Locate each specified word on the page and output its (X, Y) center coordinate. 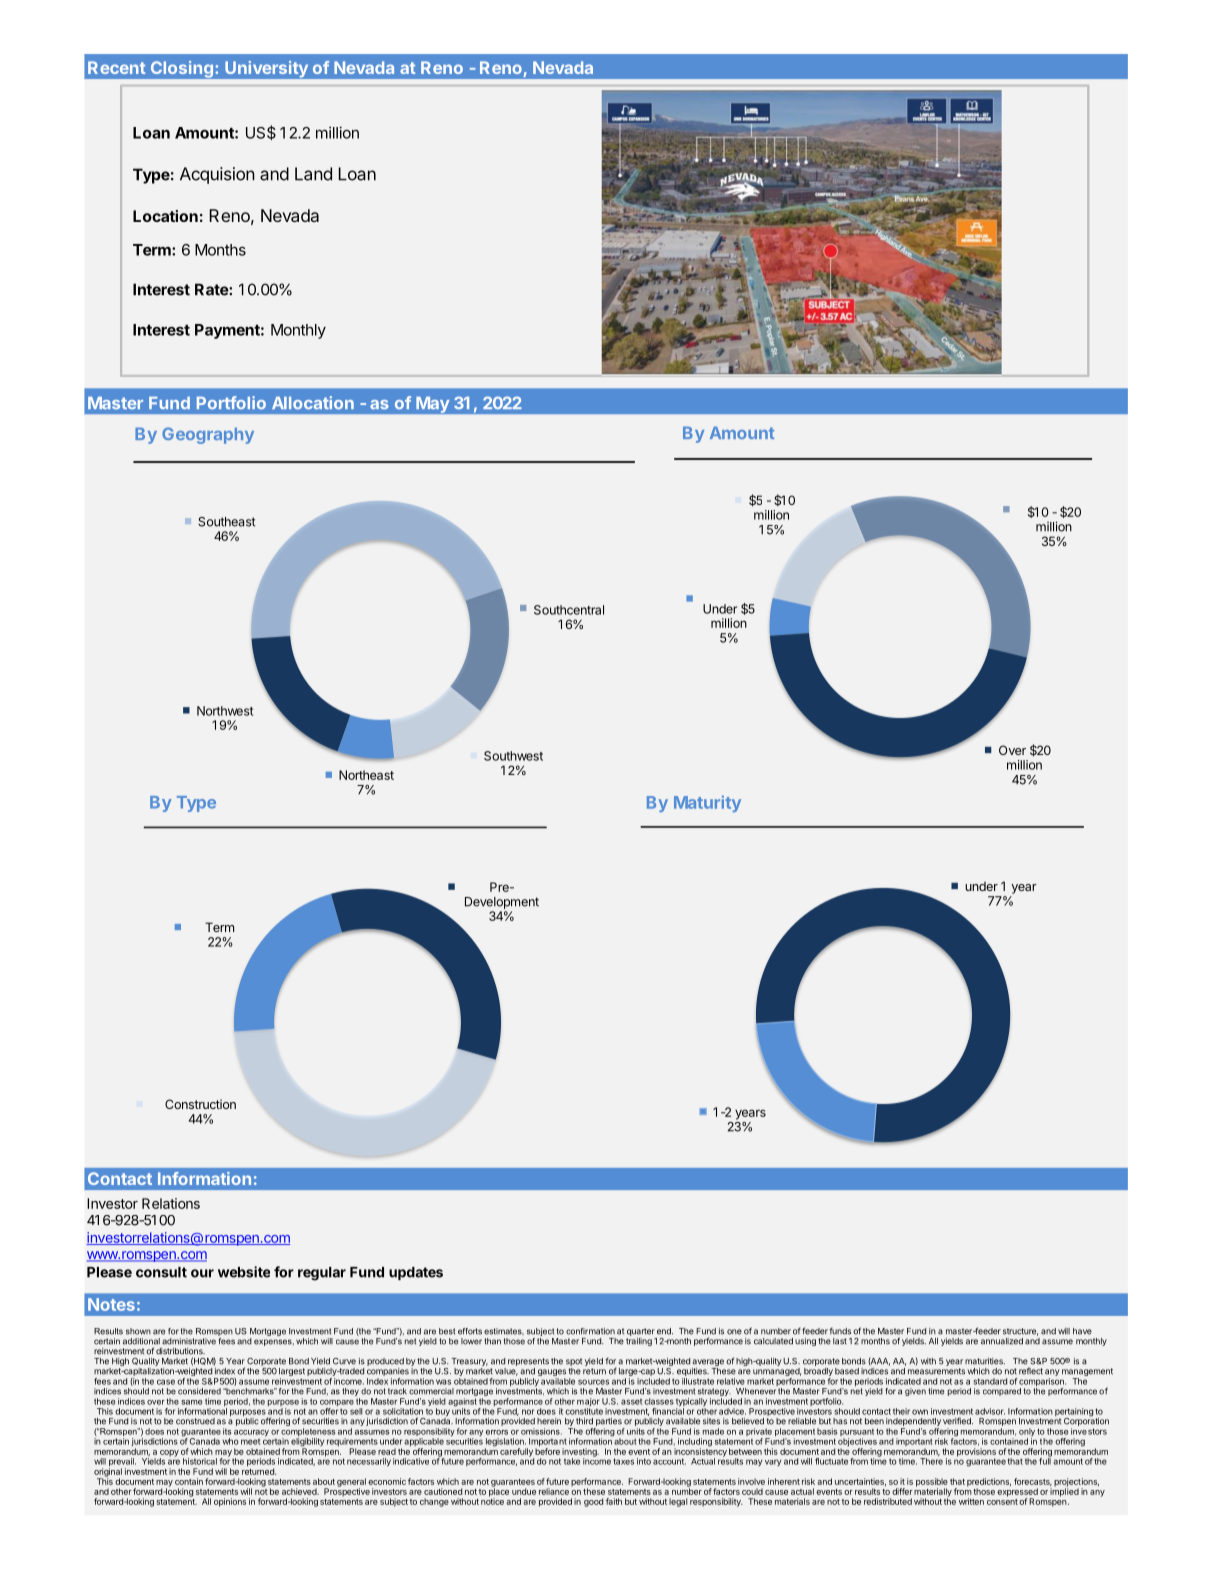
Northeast (366, 775)
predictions (989, 1483)
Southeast (226, 522)
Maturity (707, 803)
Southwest (513, 756)
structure (1020, 1332)
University (267, 69)
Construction (200, 1104)
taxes (623, 1461)
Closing (182, 69)
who (230, 1441)
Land (313, 174)
